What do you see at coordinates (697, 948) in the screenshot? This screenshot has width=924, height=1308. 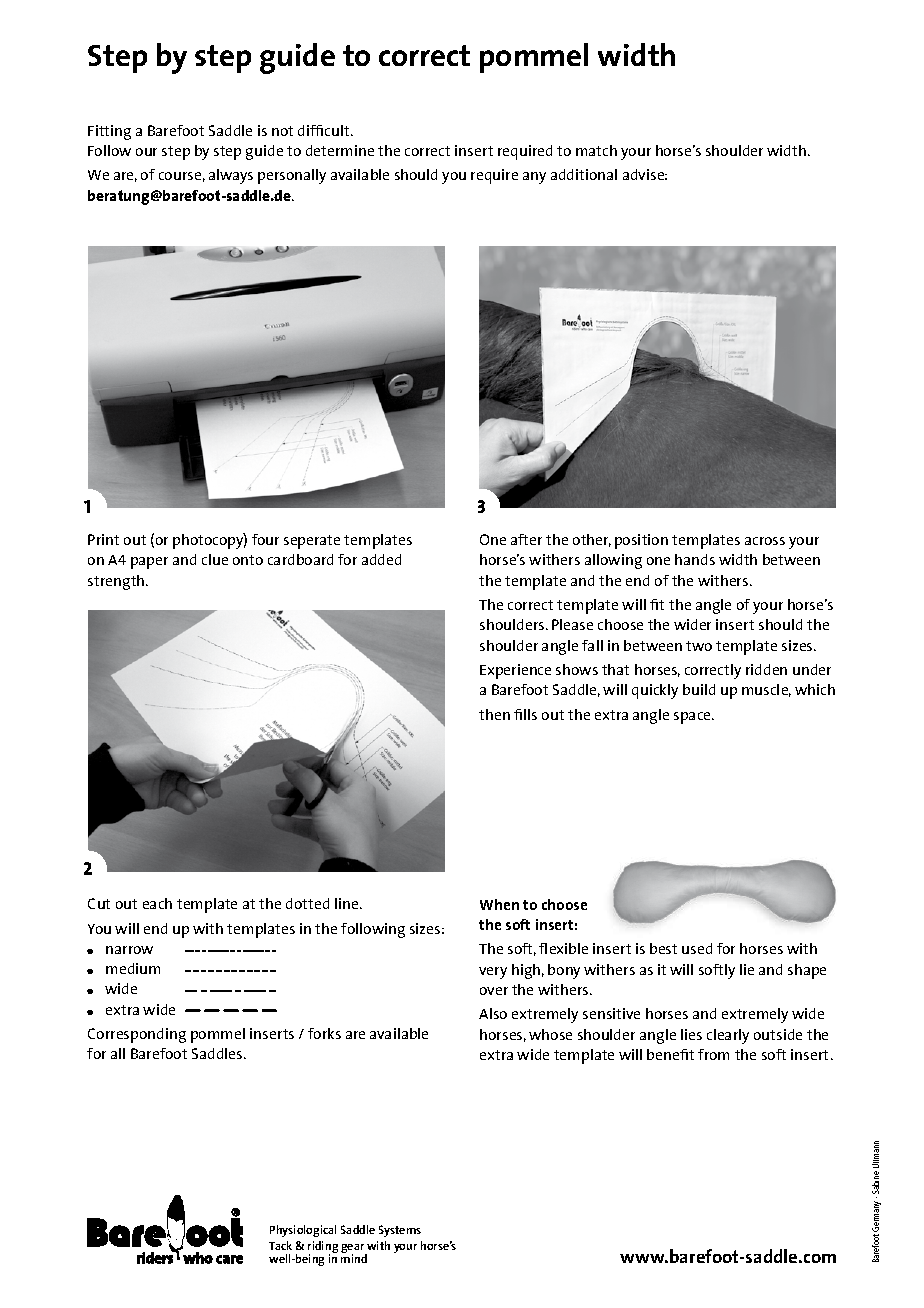 I see `used` at bounding box center [697, 948].
